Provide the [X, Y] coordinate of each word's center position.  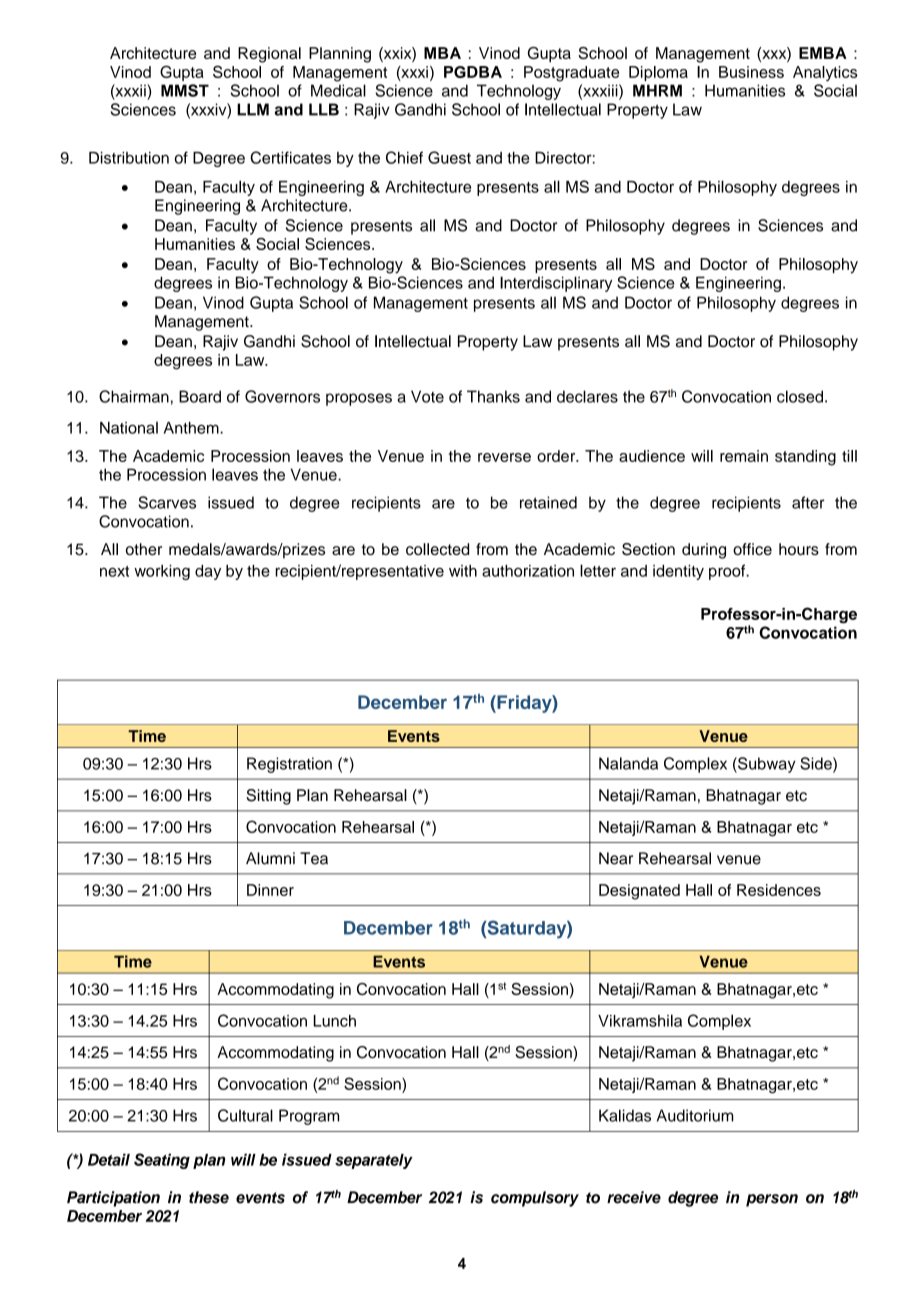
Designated [639, 892]
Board [200, 396]
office [752, 549]
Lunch [335, 1021]
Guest [449, 157]
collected [437, 549]
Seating [162, 1161]
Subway [766, 765]
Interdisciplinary [556, 284]
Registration [289, 765]
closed [800, 396]
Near [616, 858]
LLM [253, 109]
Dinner [270, 890]
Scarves [167, 502]
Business [751, 72]
